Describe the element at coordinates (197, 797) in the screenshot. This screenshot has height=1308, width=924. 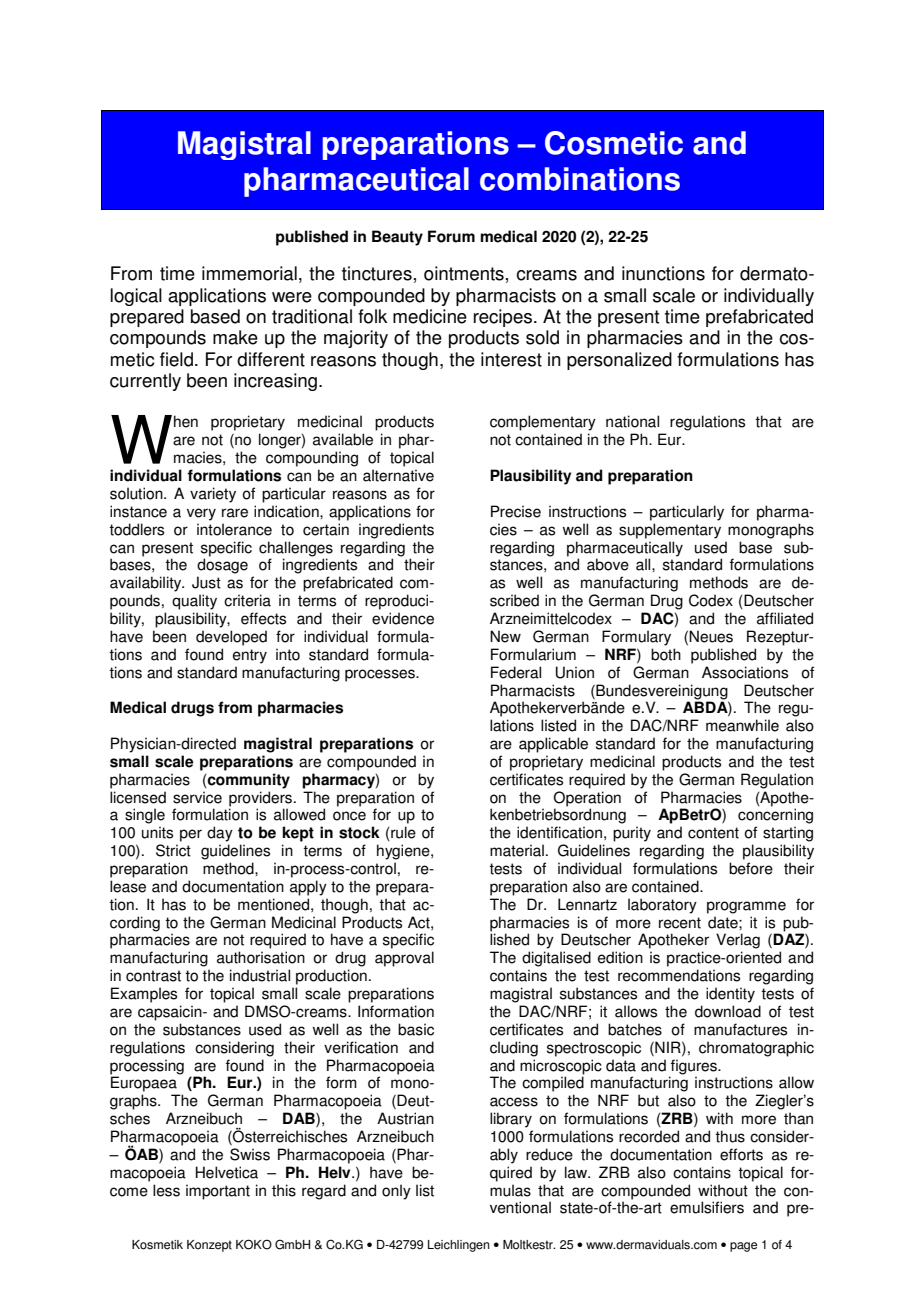
I see `service` at that location.
